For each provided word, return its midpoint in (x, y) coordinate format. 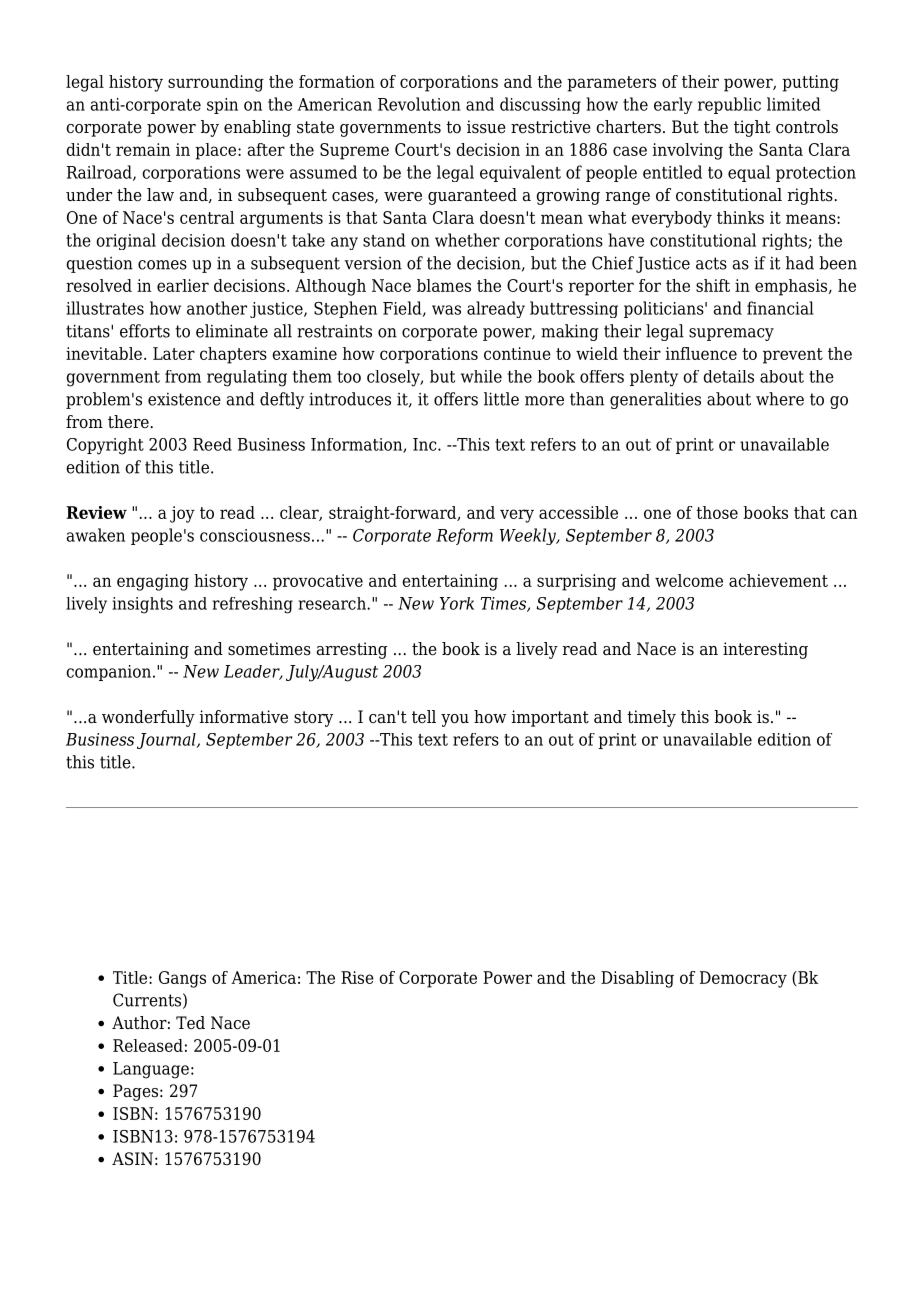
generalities (655, 400)
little (501, 399)
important (550, 718)
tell (424, 717)
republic (729, 105)
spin (222, 106)
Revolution (419, 104)
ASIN (132, 1159)
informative (244, 717)
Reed (212, 444)
